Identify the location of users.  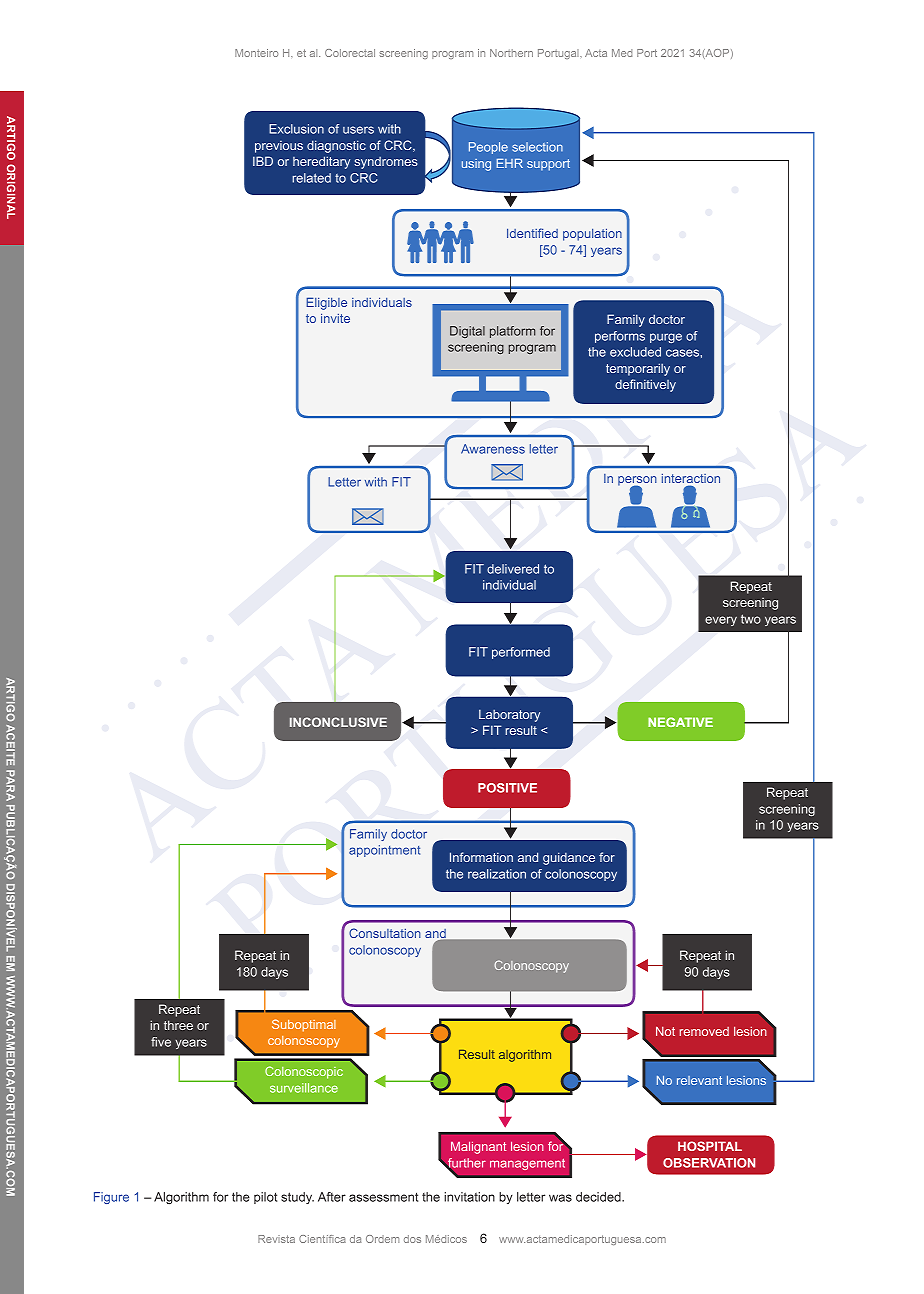
(358, 130).
